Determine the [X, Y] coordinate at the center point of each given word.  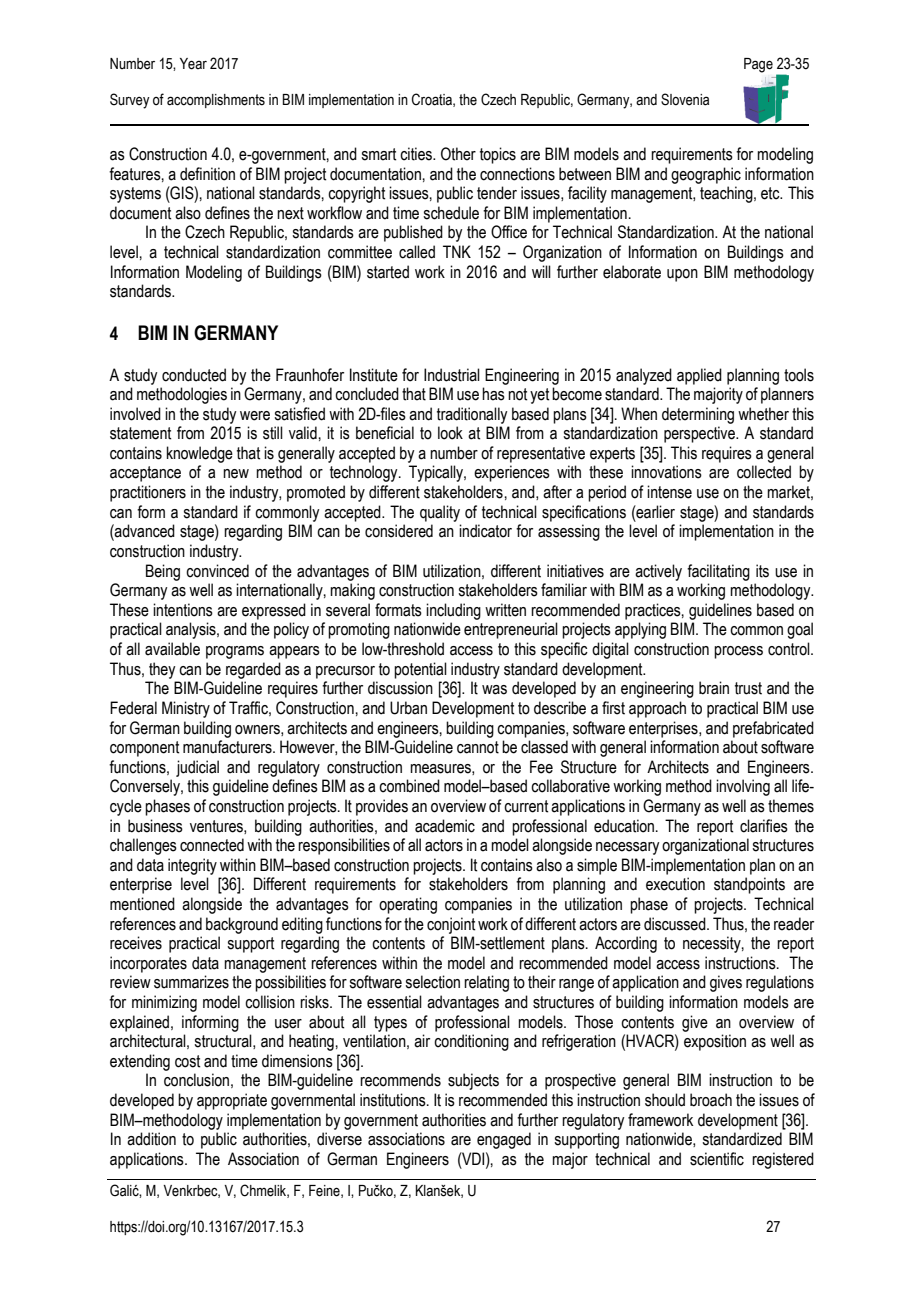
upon [682, 275]
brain [714, 688]
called [417, 252]
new [236, 474]
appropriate [232, 1101]
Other [458, 154]
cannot [478, 747]
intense [669, 492]
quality [440, 513]
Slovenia [685, 99]
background [242, 925]
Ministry [186, 709]
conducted [194, 375]
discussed [676, 924]
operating [408, 905]
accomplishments [216, 101]
